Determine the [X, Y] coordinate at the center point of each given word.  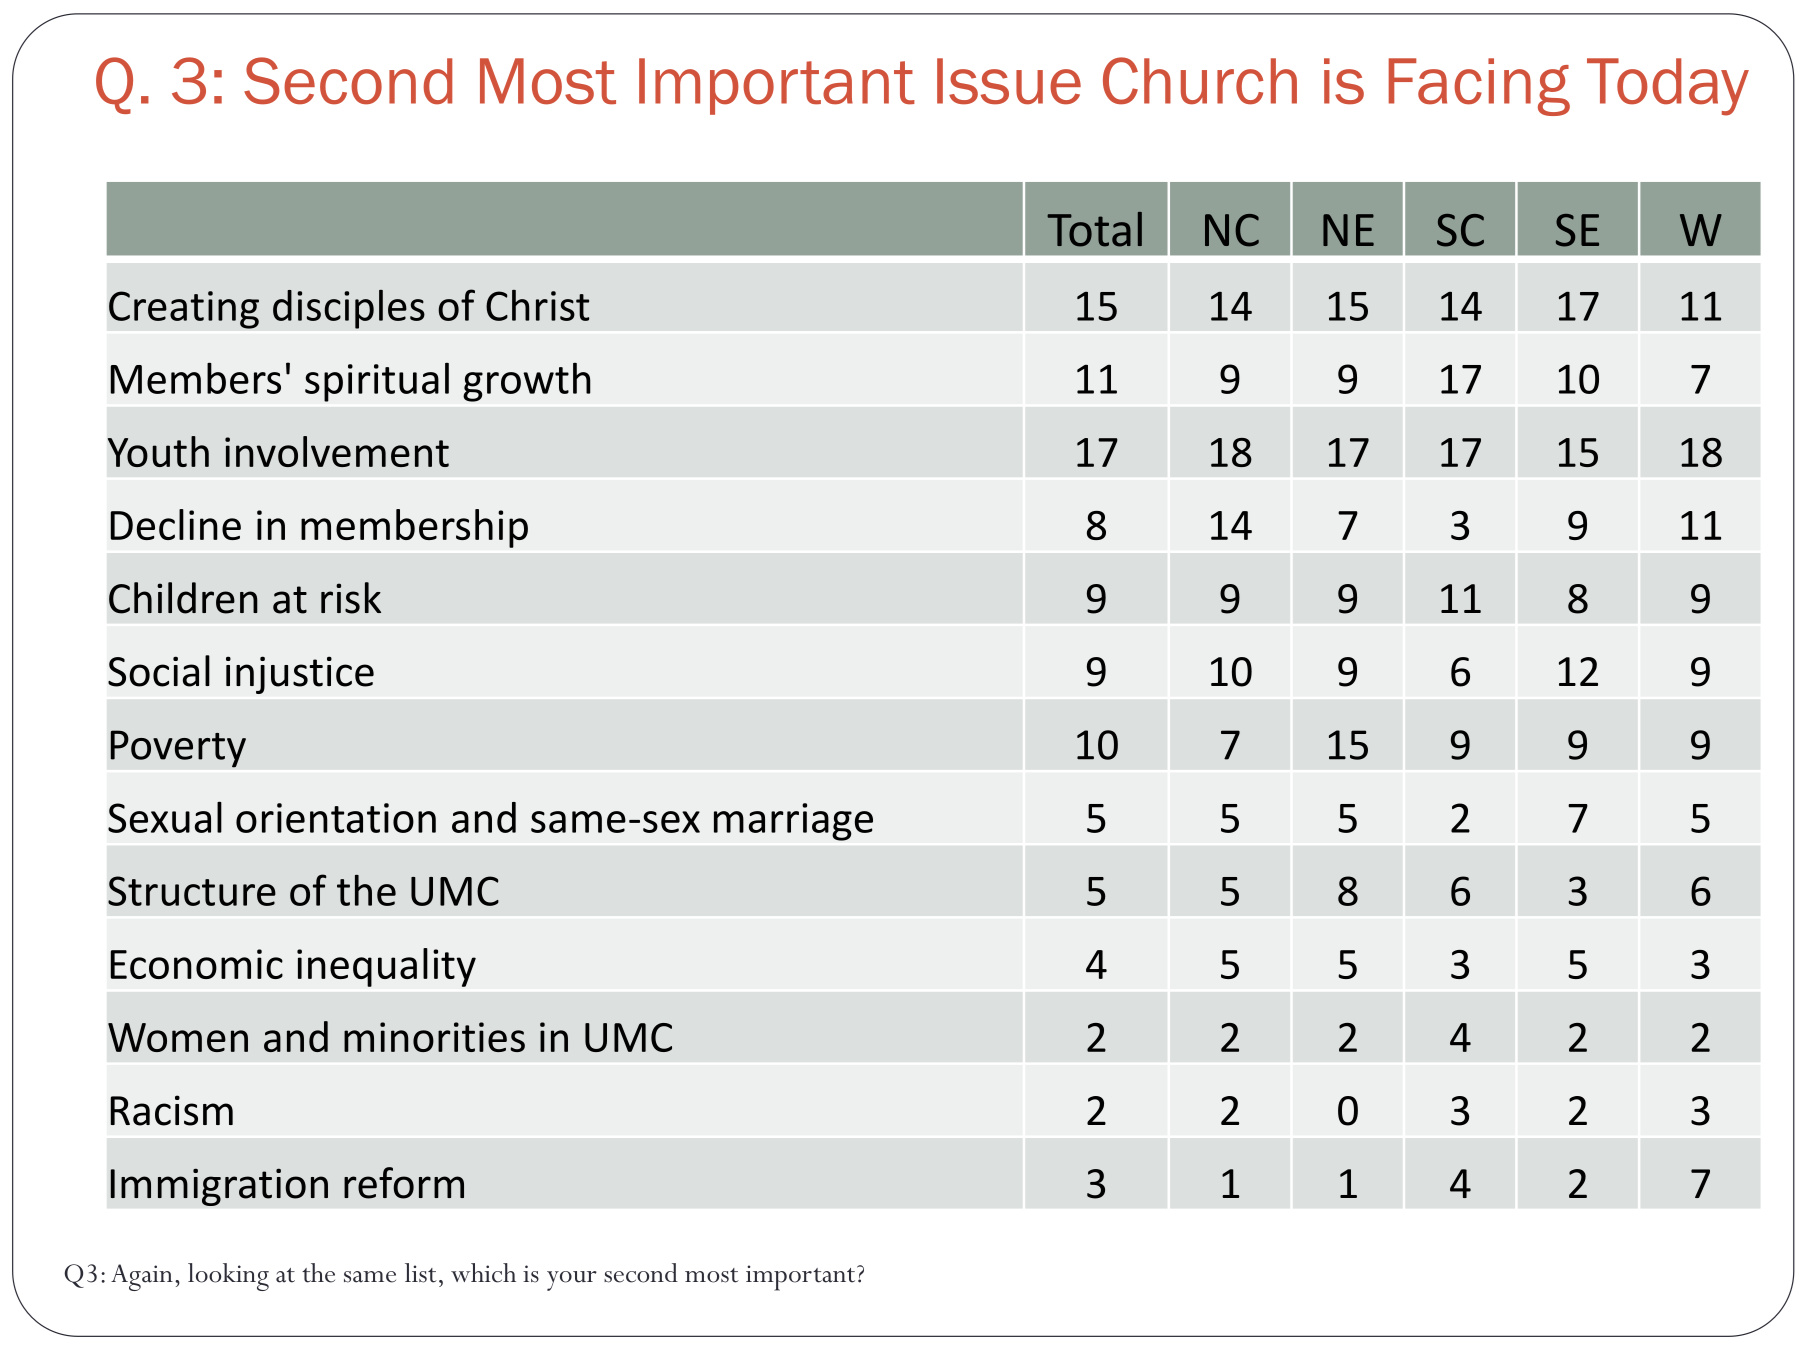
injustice [300, 675]
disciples [349, 309]
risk [351, 598]
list [421, 1273]
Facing [1479, 87]
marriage [793, 822]
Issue [1009, 81]
